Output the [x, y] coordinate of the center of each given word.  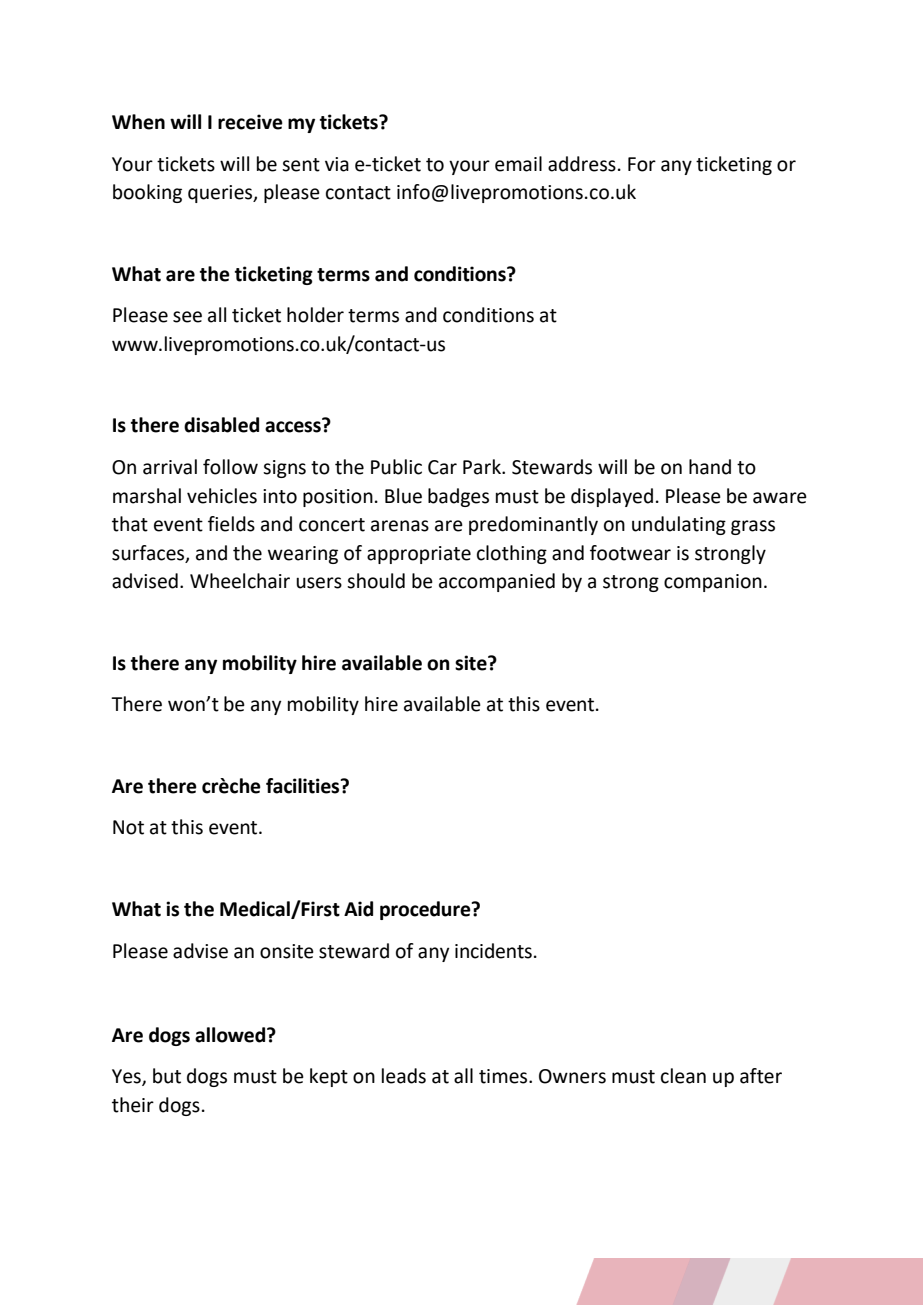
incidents [493, 951]
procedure [426, 910]
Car [442, 467]
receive [250, 122]
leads [404, 1076]
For [642, 164]
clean [683, 1076]
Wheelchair [240, 581]
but [167, 1076]
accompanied [497, 582]
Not [128, 827]
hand [710, 467]
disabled [221, 425]
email [518, 164]
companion [713, 583]
